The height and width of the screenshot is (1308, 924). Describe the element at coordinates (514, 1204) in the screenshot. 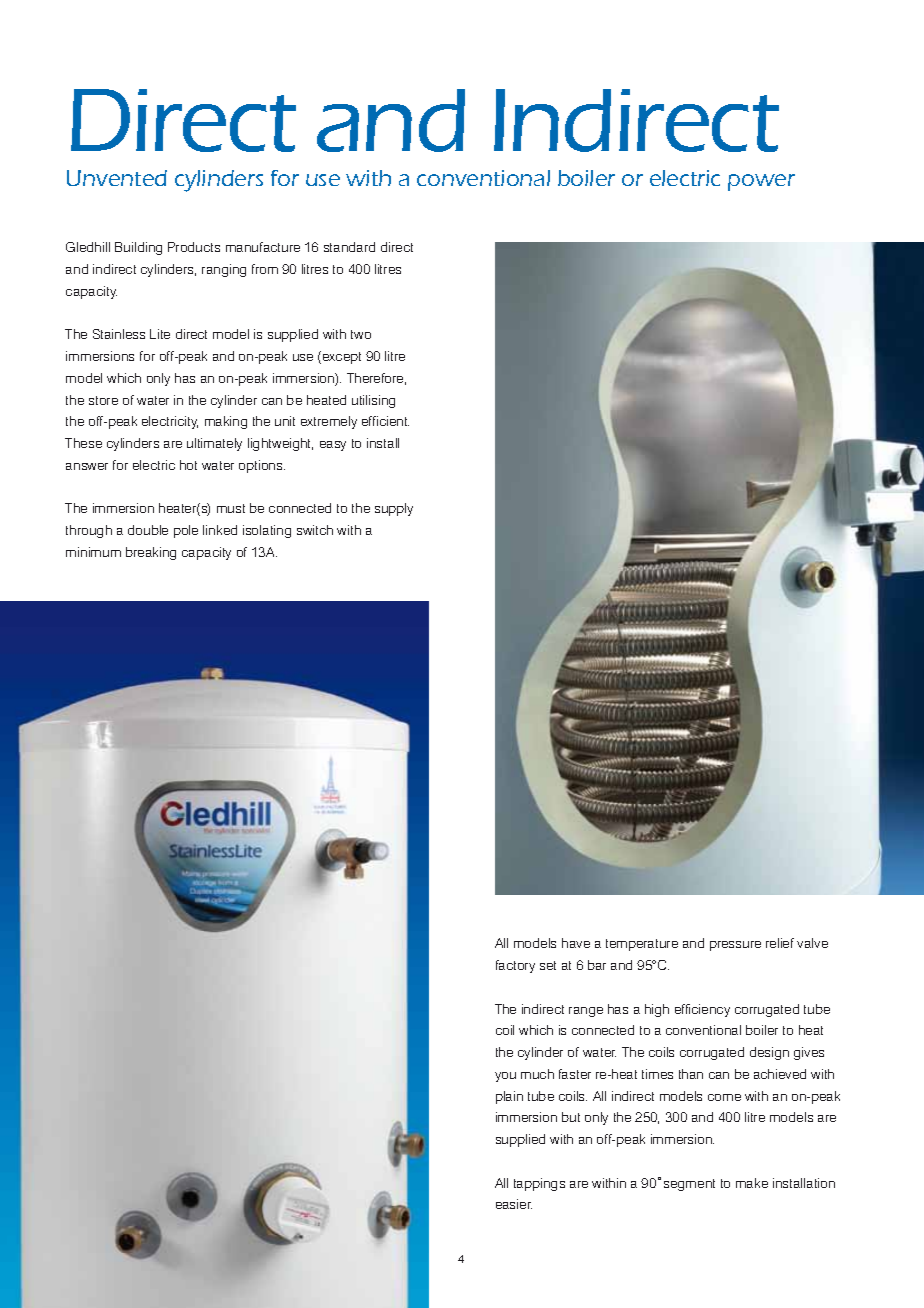

I see `easier` at that location.
